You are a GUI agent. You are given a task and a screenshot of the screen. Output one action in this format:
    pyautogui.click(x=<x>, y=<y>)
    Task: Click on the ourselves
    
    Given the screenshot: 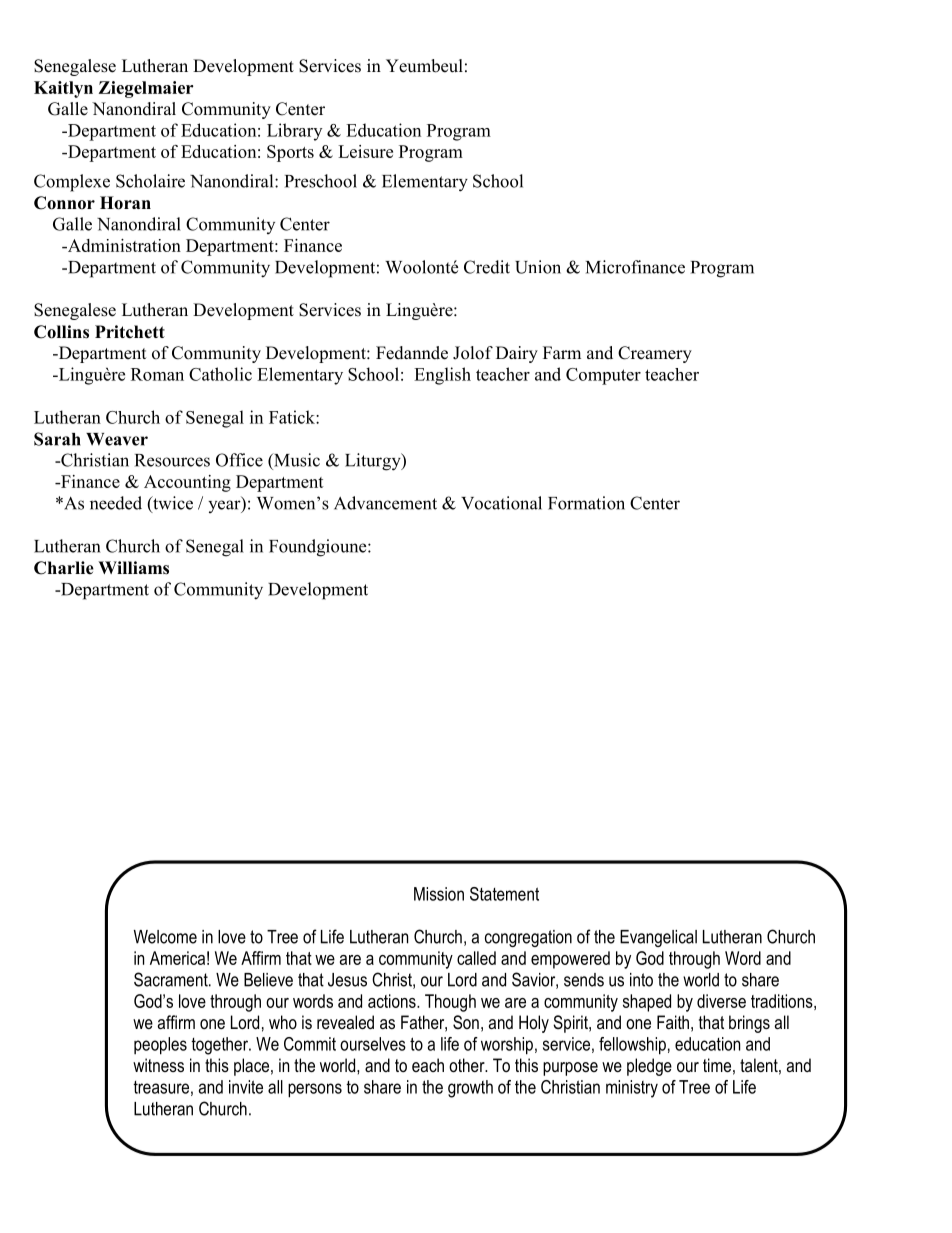 What is the action you would take?
    pyautogui.click(x=373, y=1044)
